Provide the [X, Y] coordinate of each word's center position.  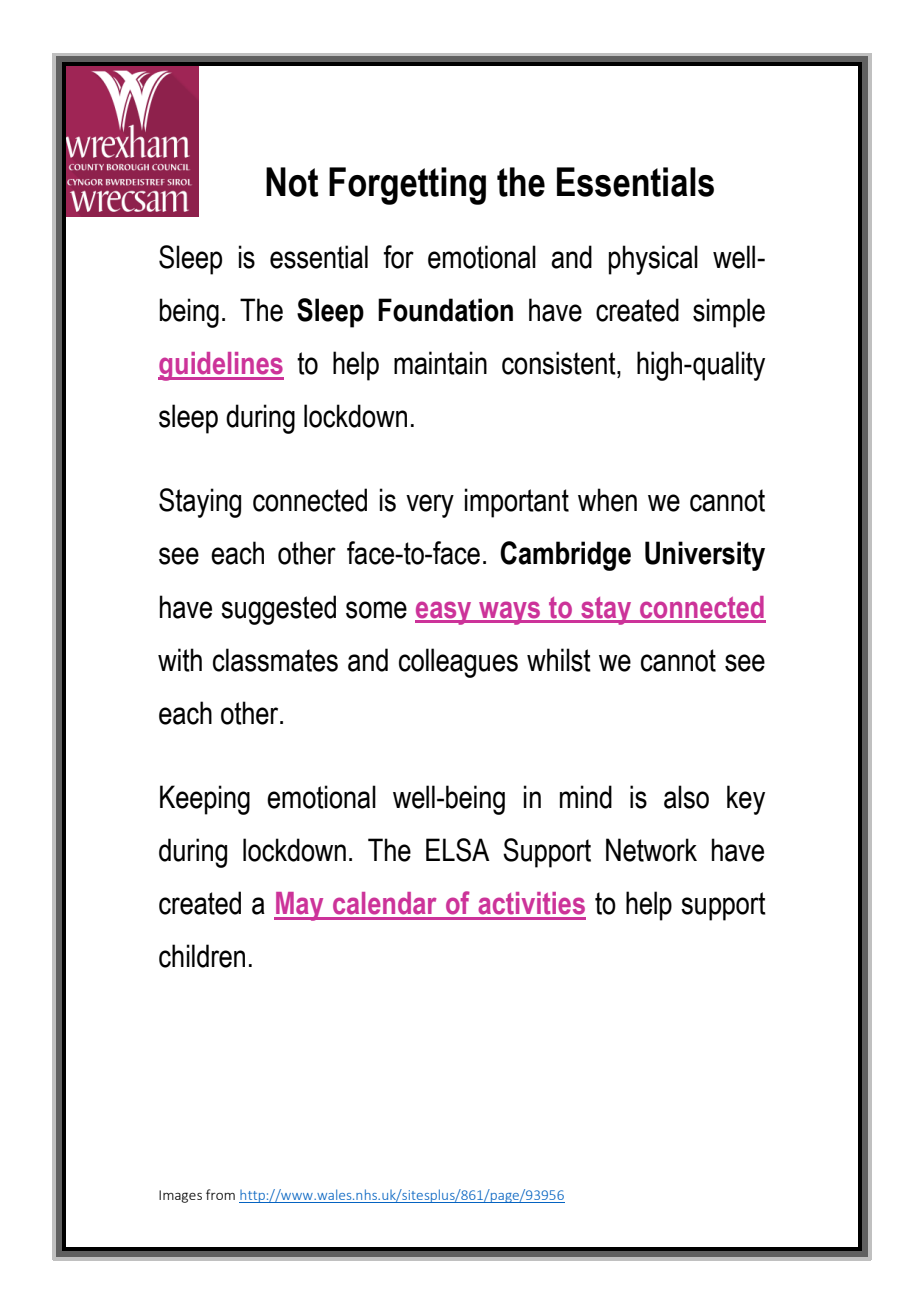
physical [653, 260]
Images [180, 1196]
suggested [278, 610]
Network [651, 850]
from [220, 1194]
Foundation [445, 310]
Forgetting [407, 186]
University [705, 556]
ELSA [458, 850]
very [430, 506]
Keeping [205, 800]
